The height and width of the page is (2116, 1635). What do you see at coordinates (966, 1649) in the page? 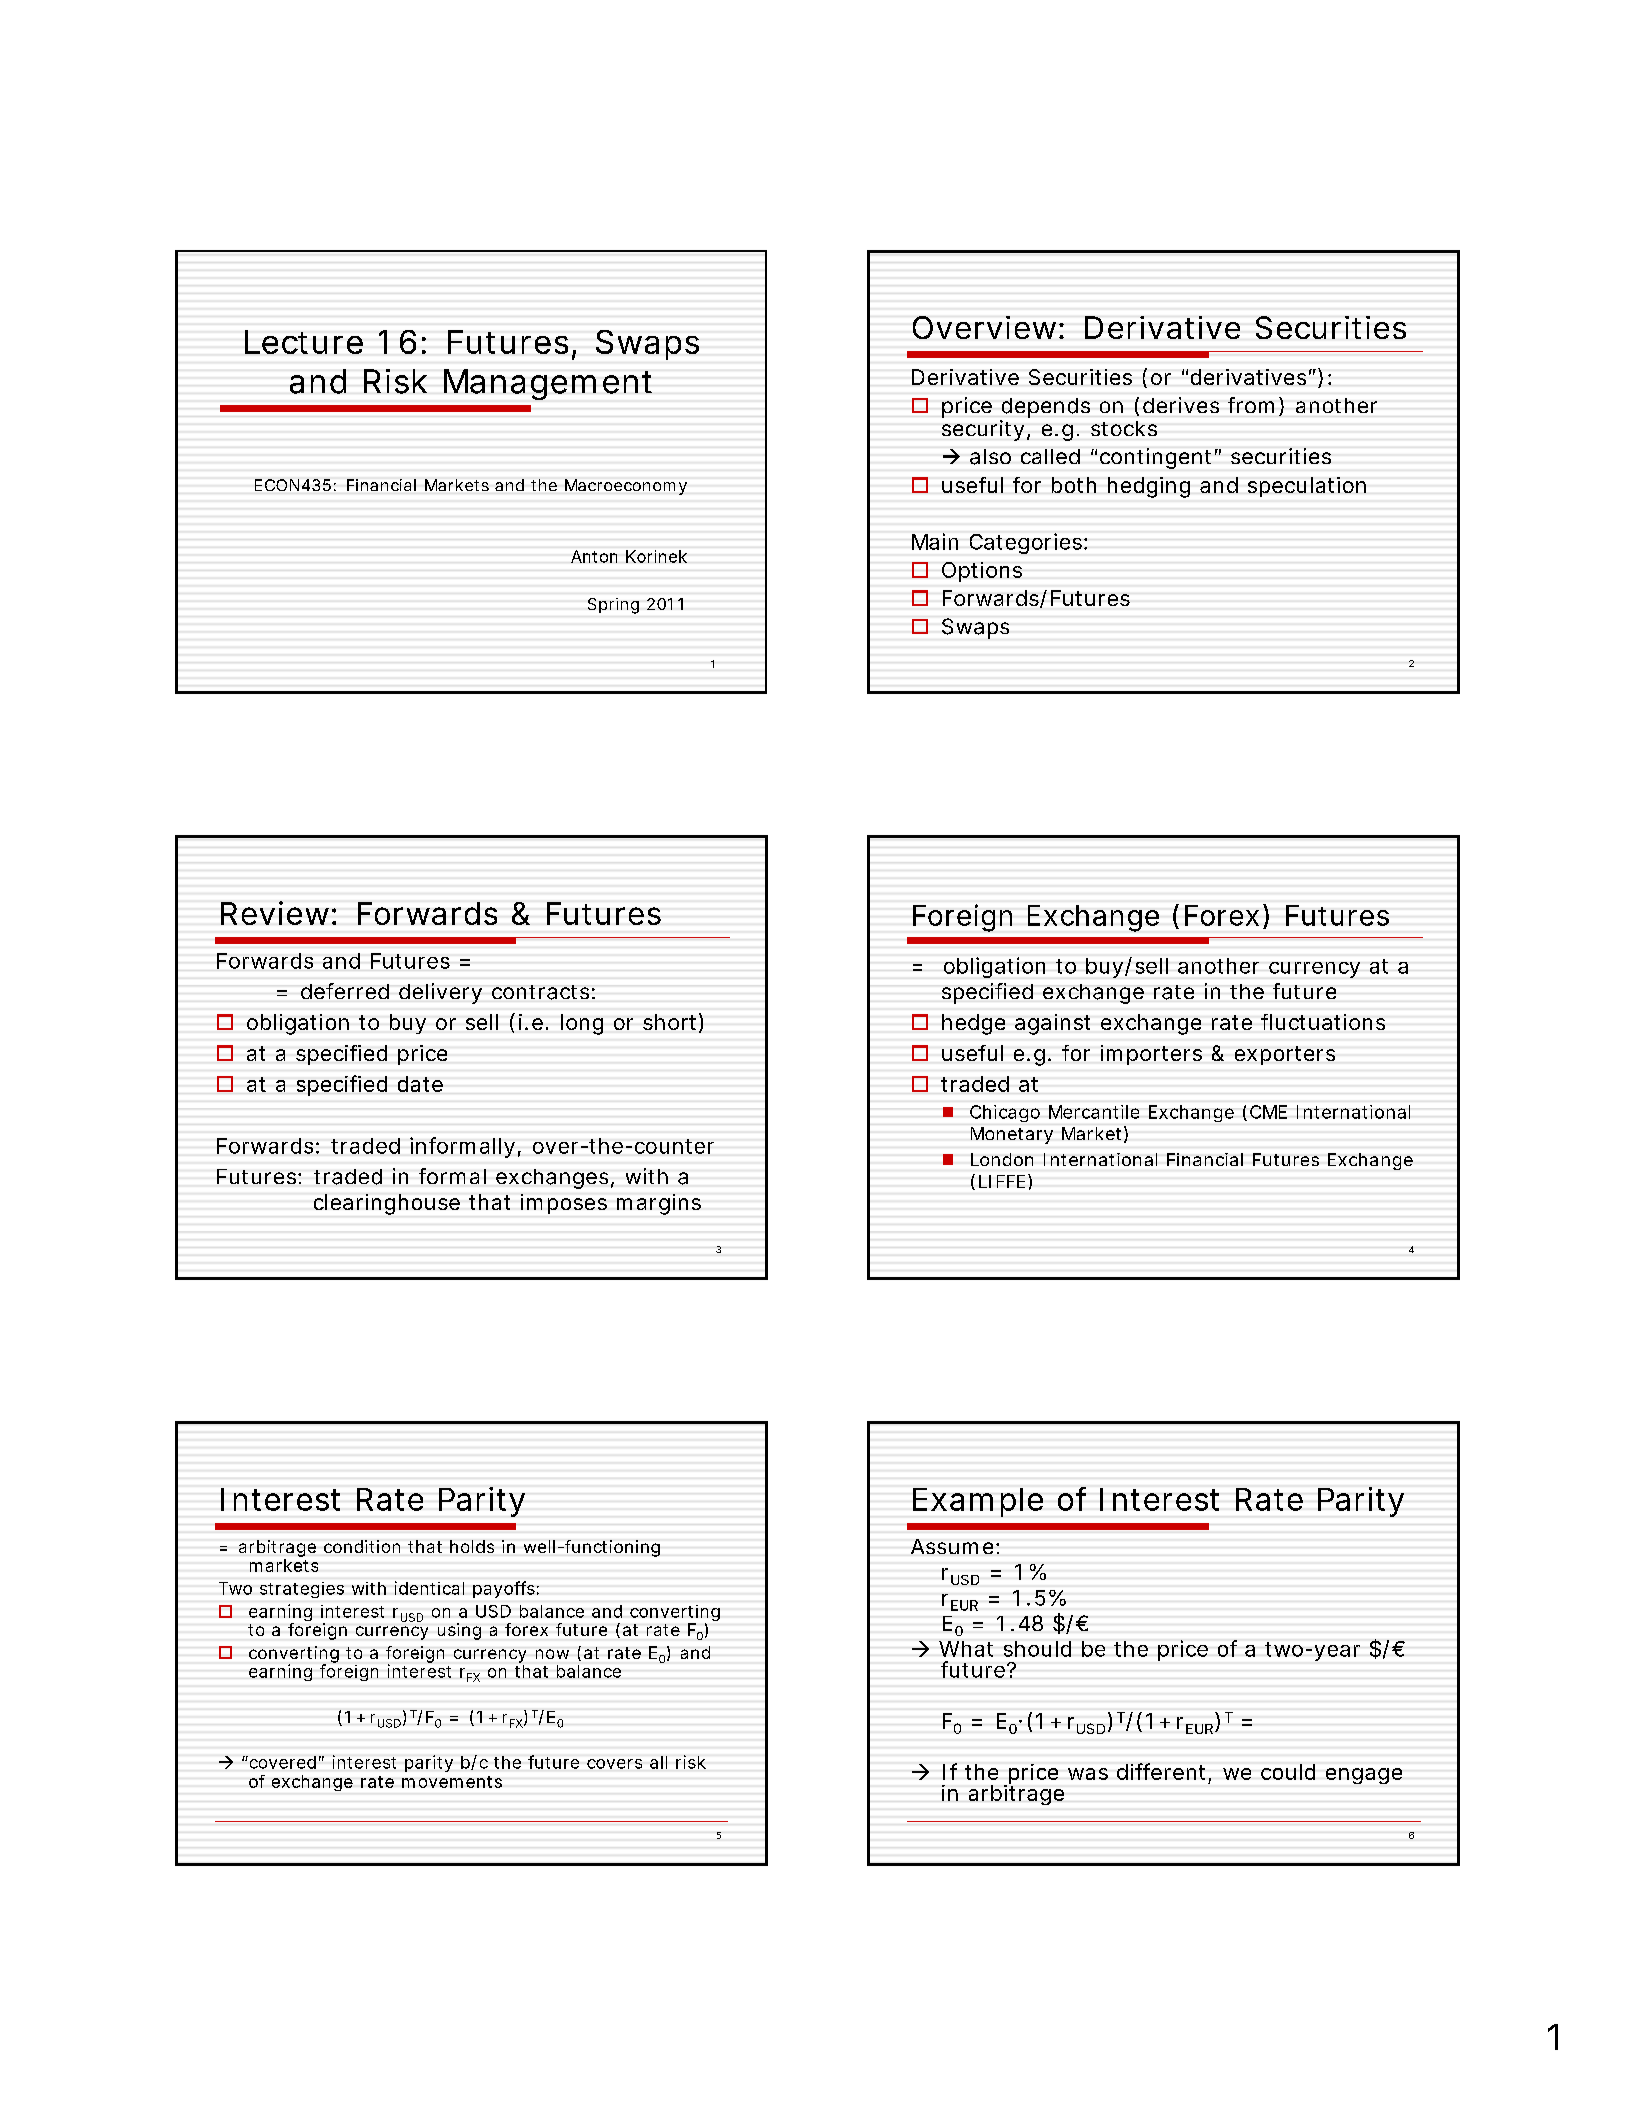
I see `What` at bounding box center [966, 1649].
